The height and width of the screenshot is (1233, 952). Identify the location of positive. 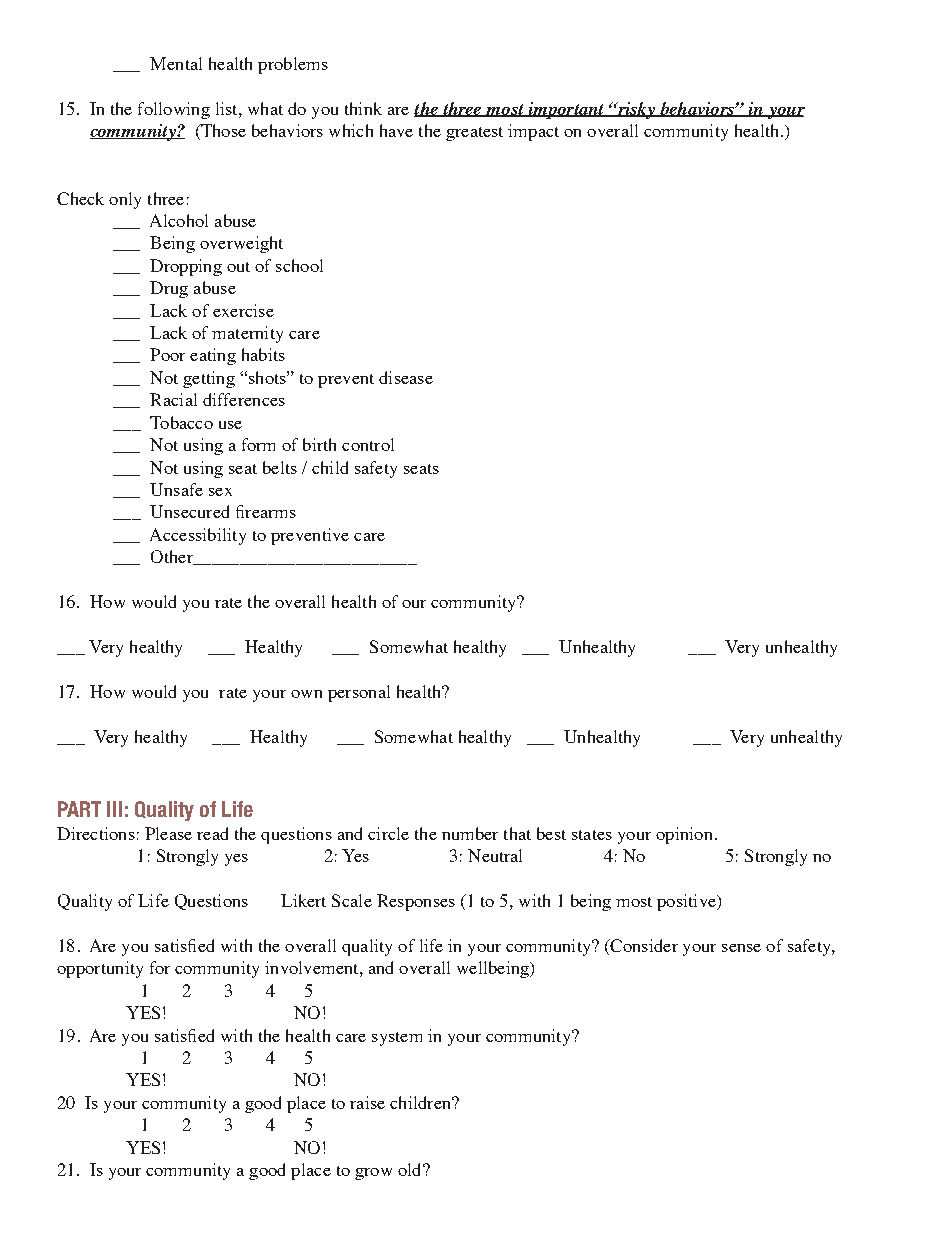
(687, 902).
